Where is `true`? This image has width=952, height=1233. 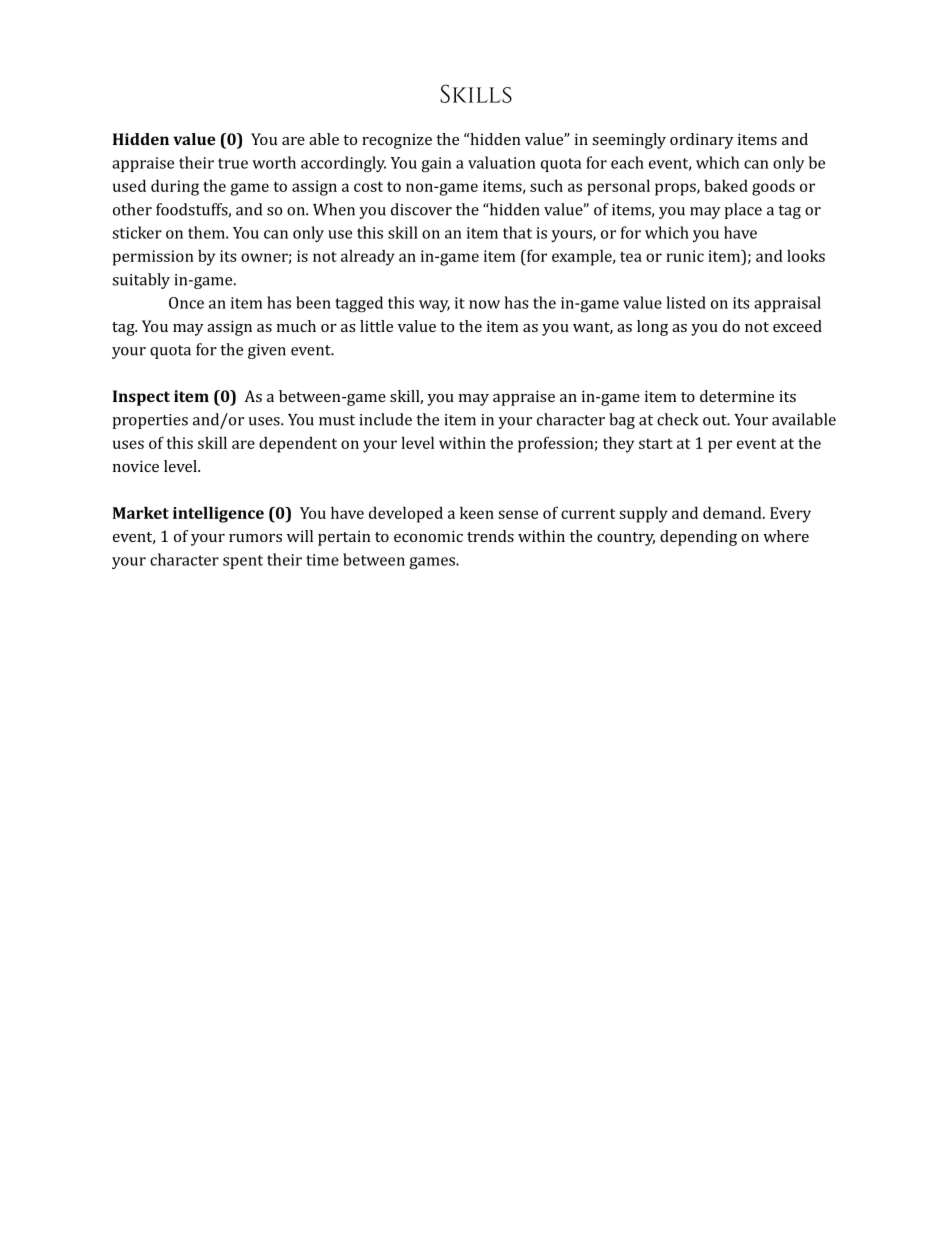 true is located at coordinates (233, 163).
